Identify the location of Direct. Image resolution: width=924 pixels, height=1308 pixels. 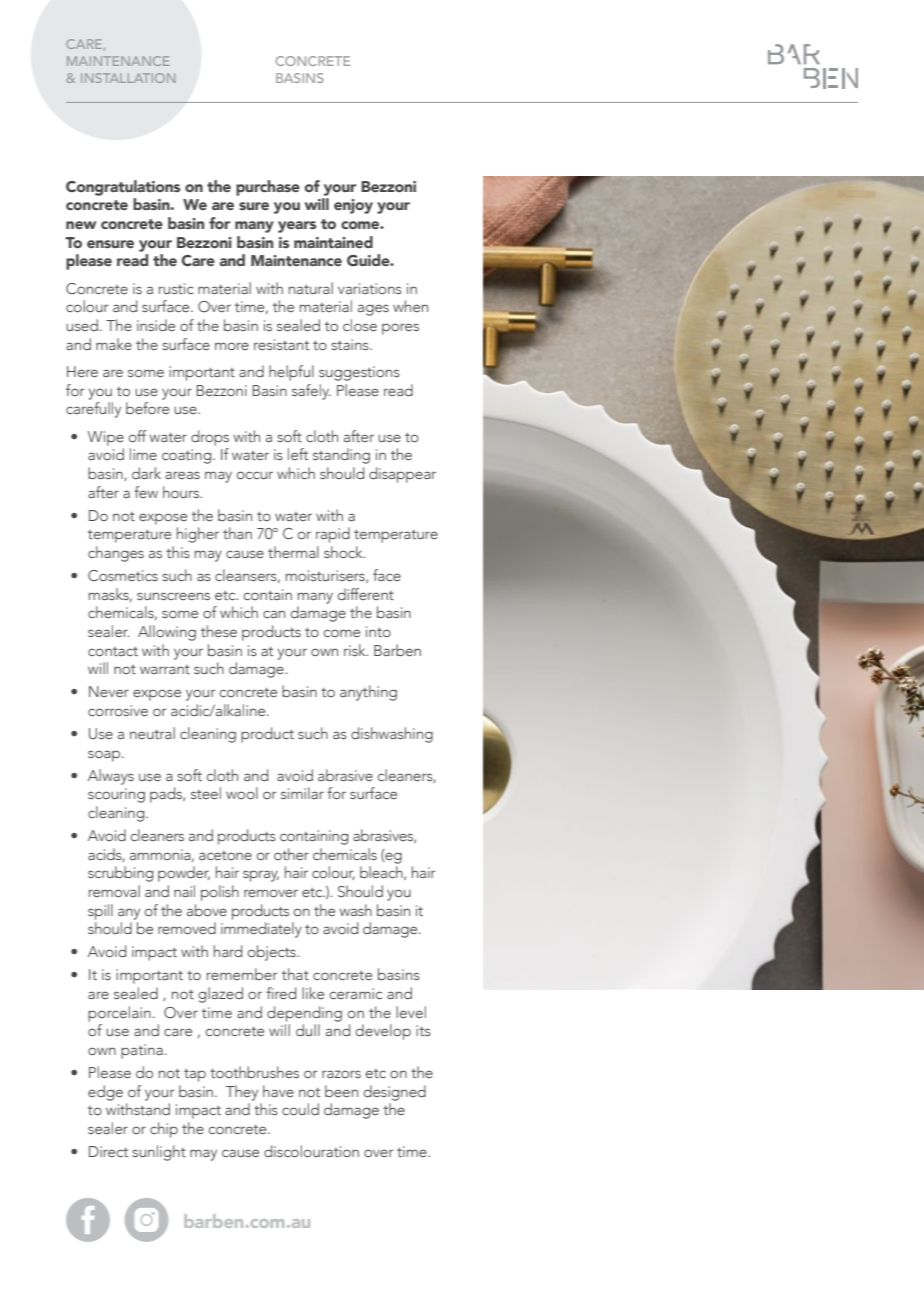
(108, 1151).
